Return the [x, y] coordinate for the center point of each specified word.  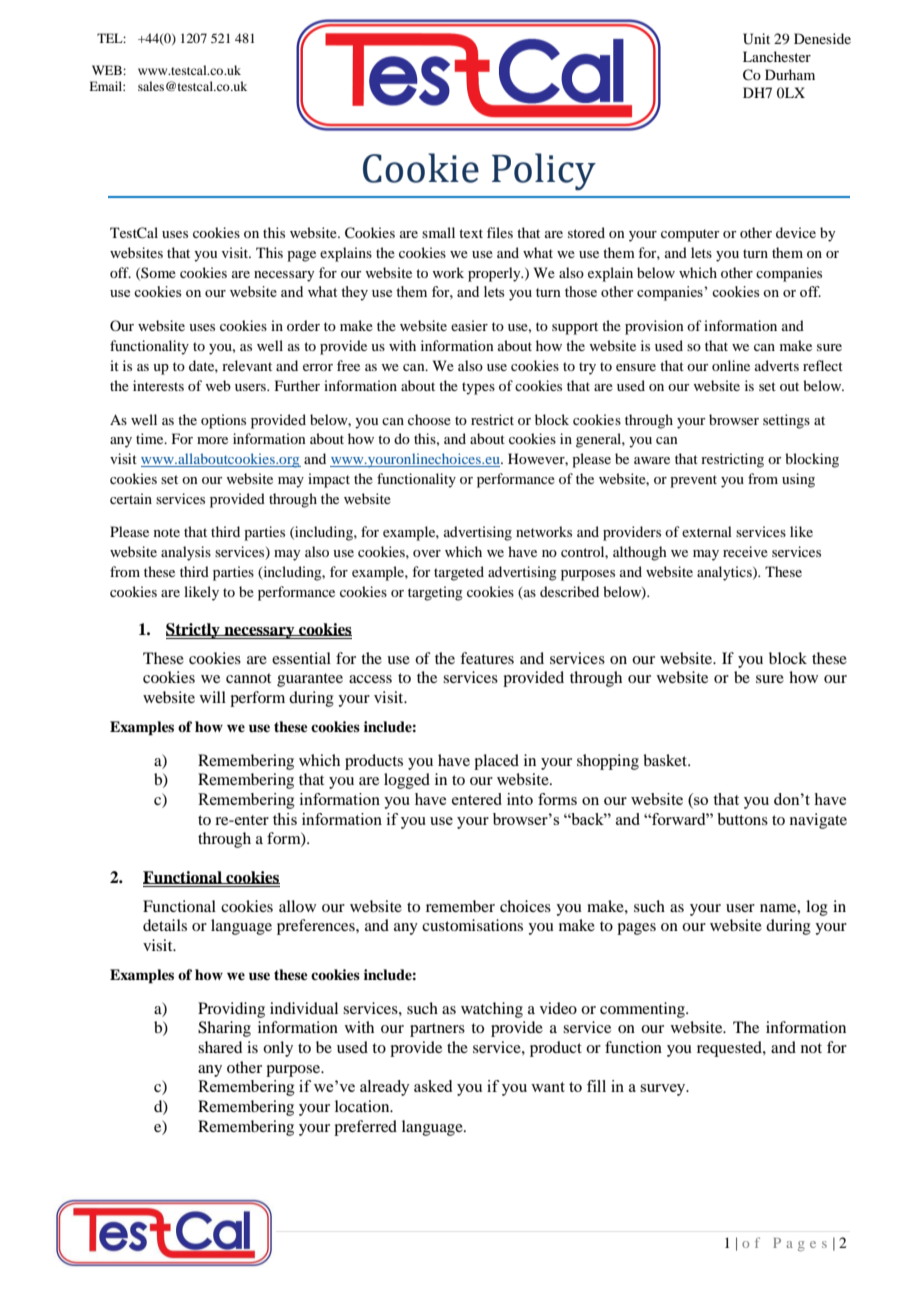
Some [157, 273]
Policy [544, 171]
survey [664, 1090]
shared [220, 1047]
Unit [756, 39]
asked [433, 1086]
